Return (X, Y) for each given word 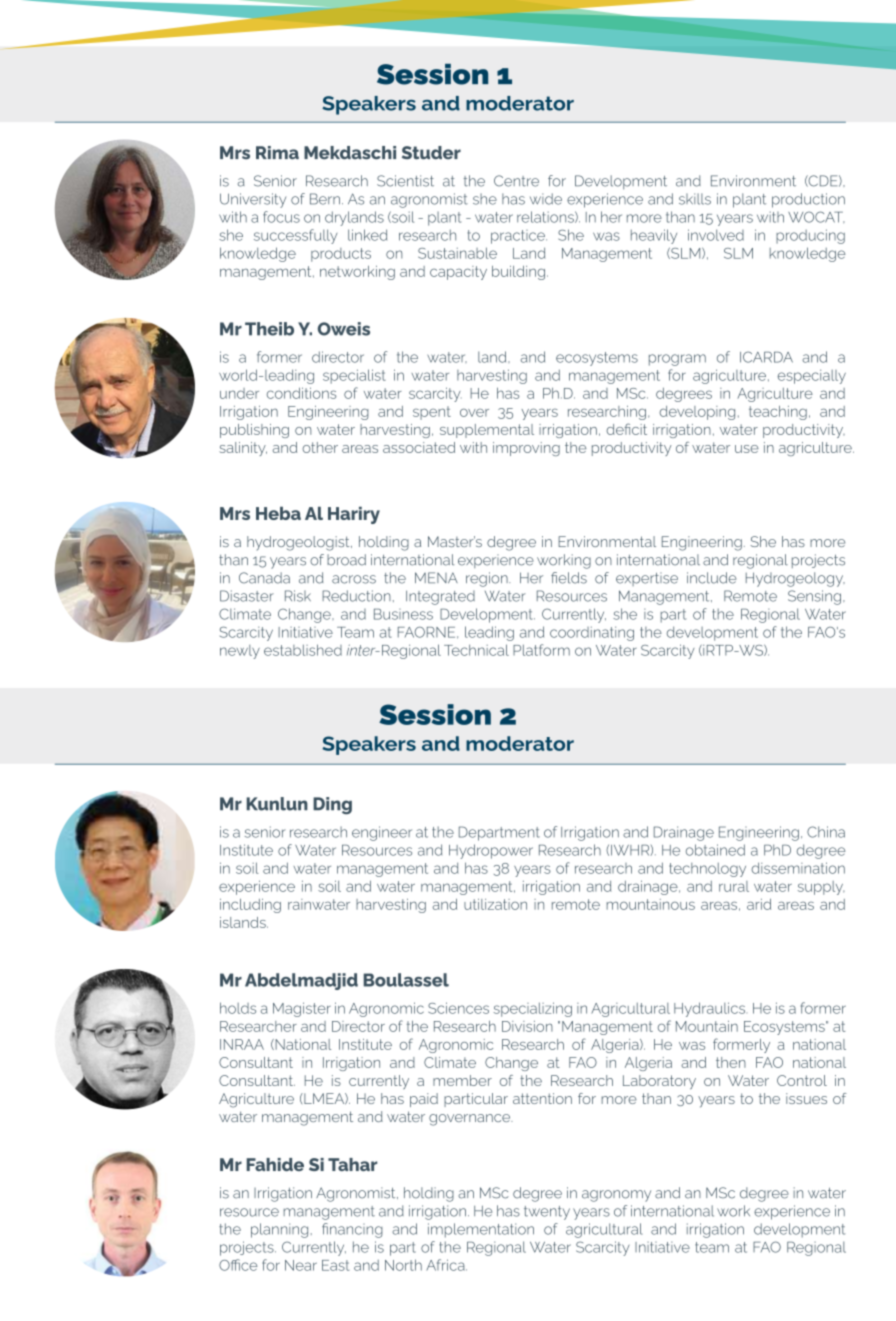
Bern (325, 199)
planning (279, 1230)
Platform (541, 650)
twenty (547, 1213)
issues (806, 1098)
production (808, 200)
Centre (516, 181)
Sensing (814, 597)
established (303, 650)
